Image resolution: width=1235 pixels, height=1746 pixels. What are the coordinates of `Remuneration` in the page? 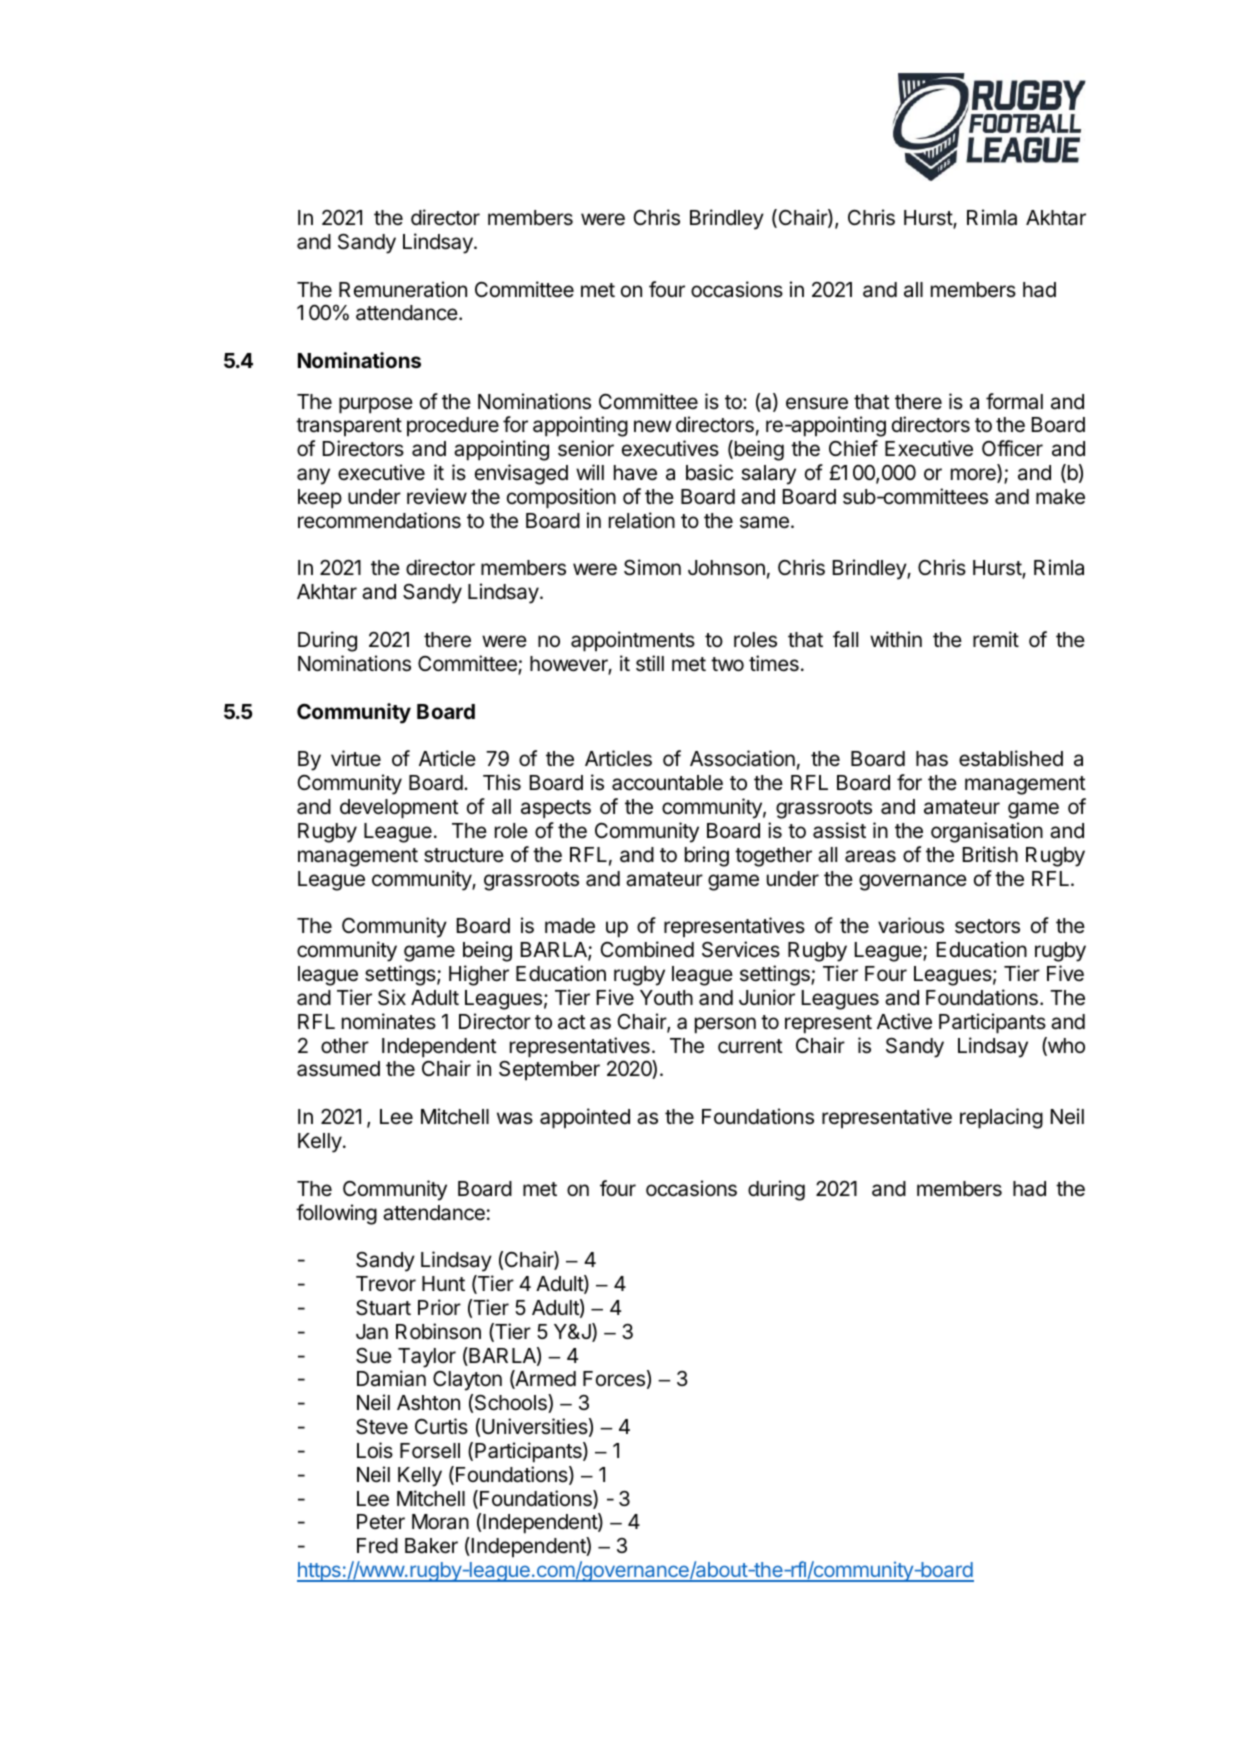 It's located at (403, 289).
